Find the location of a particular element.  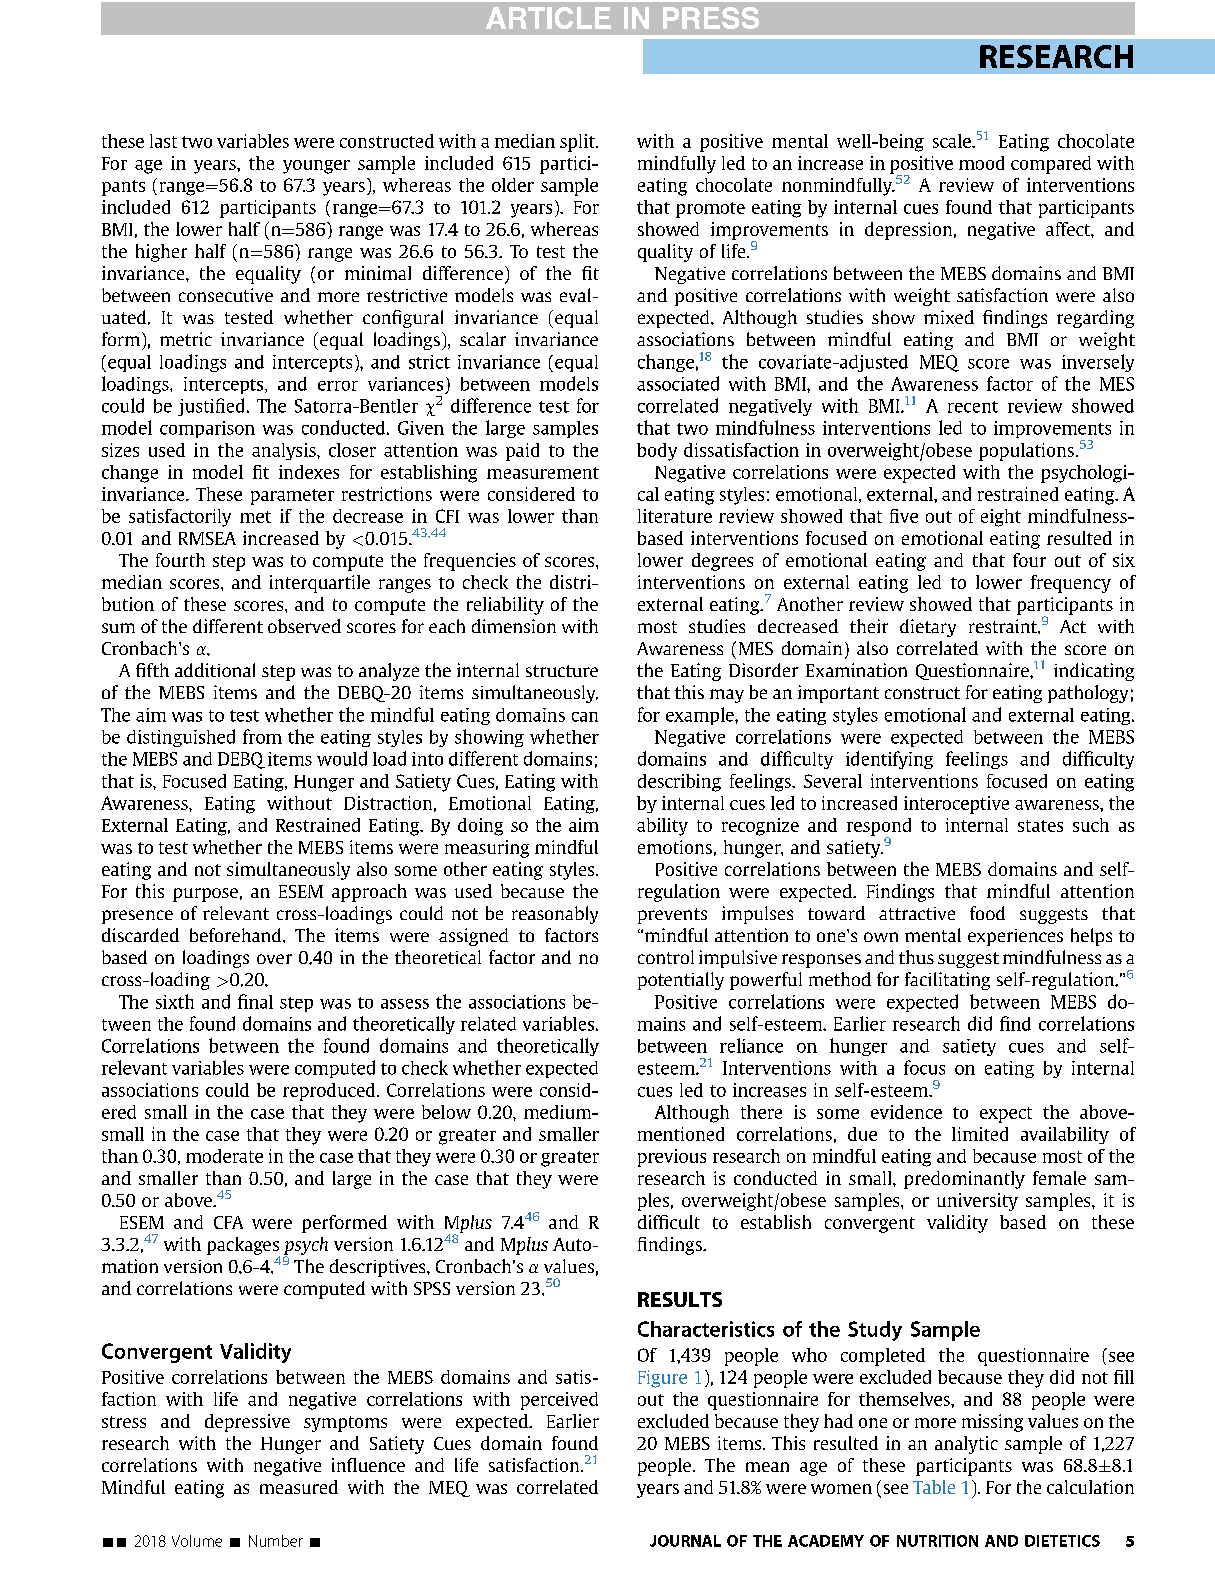

split is located at coordinates (578, 143).
